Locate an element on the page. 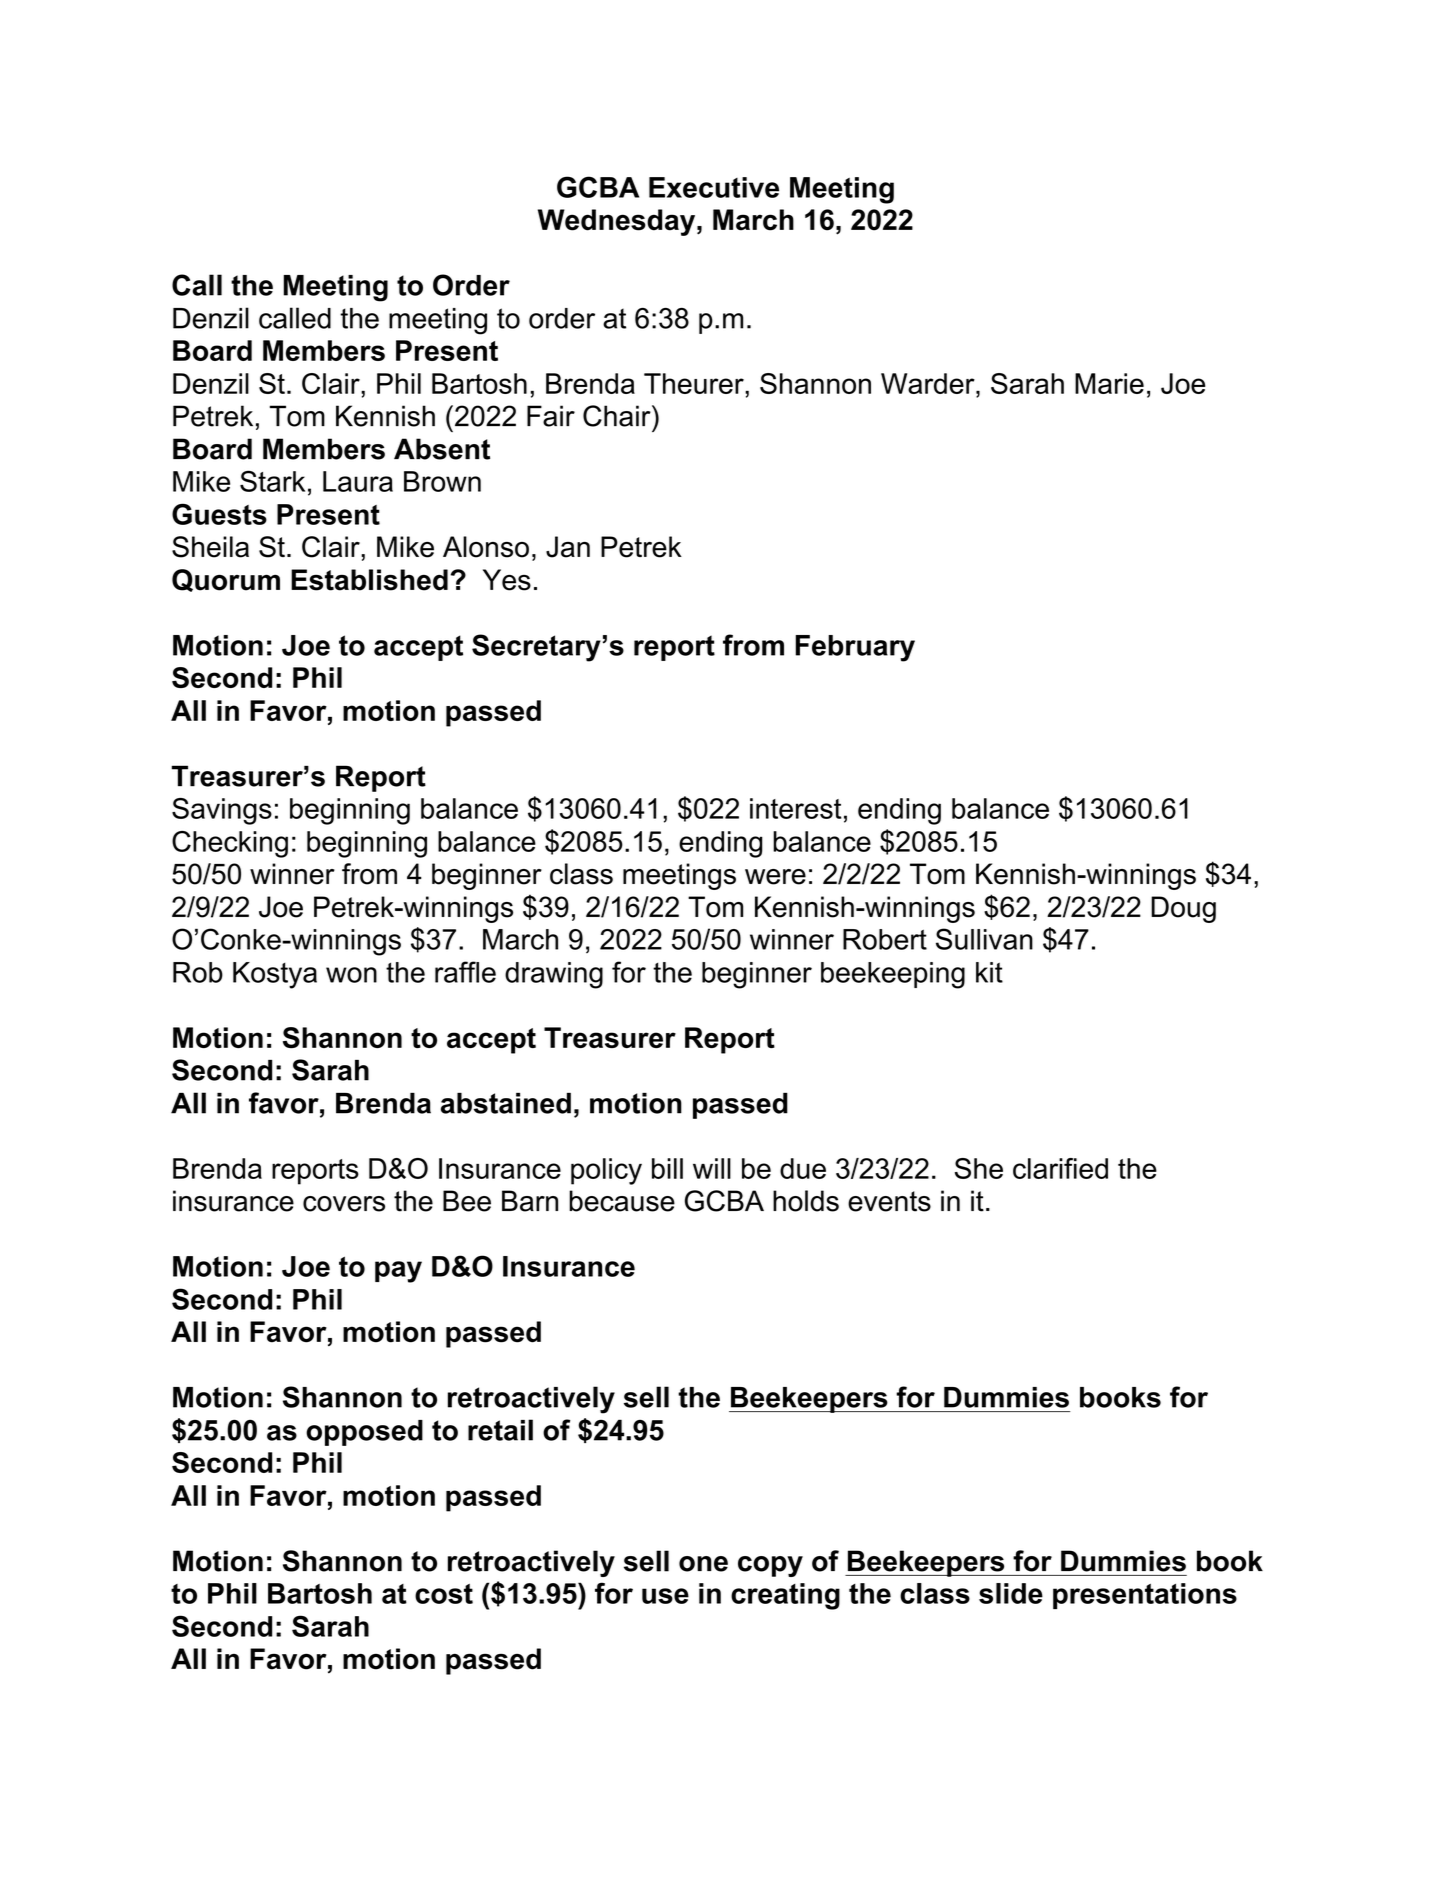 The height and width of the page is (1877, 1450). were is located at coordinates (775, 877).
